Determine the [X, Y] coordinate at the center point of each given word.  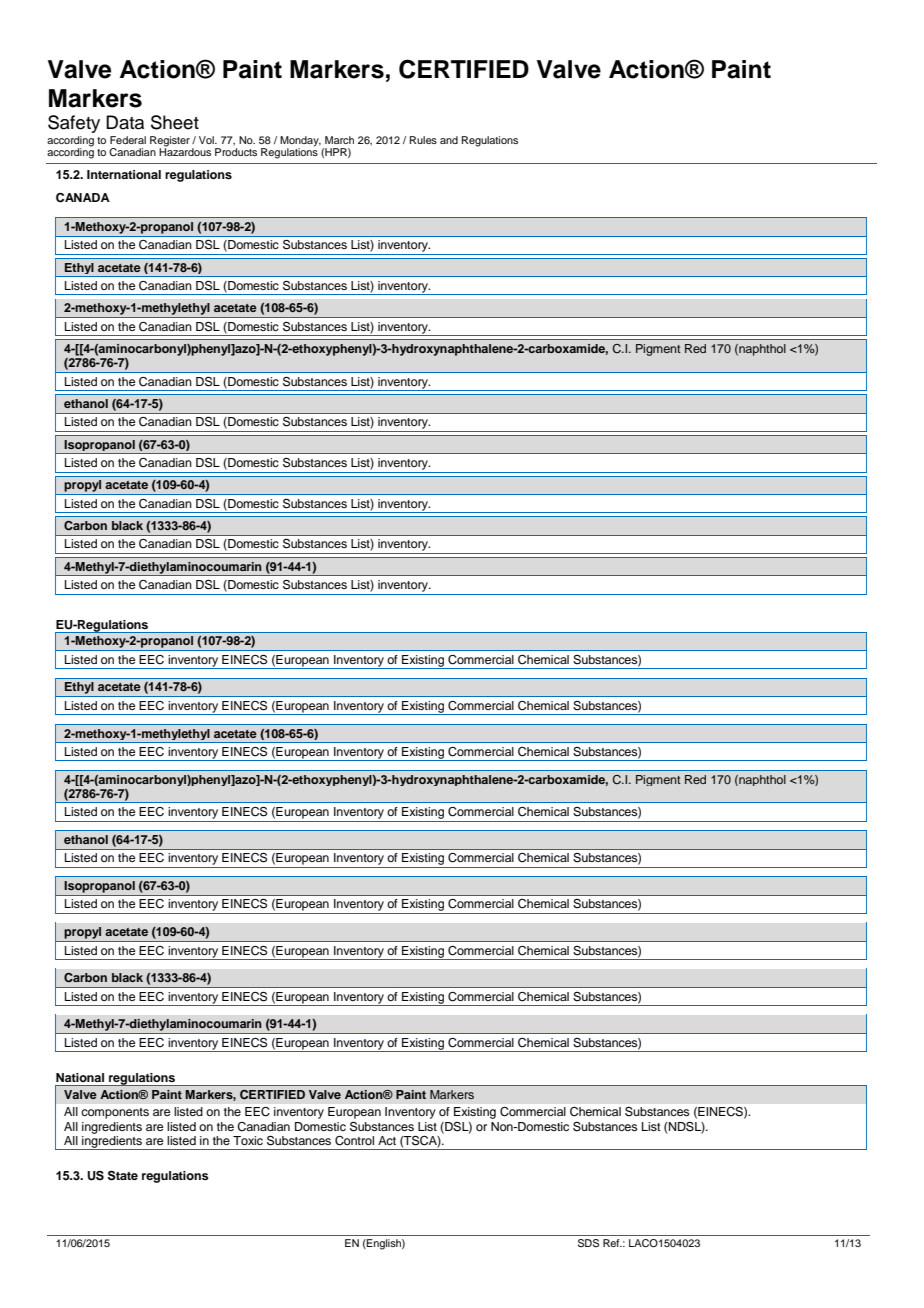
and [449, 140]
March [339, 140]
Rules [423, 140]
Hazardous [185, 151]
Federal [128, 140]
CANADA [83, 198]
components [115, 1113]
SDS [588, 1243]
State [123, 1175]
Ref [612, 1243]
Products [236, 152]
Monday [300, 142]
